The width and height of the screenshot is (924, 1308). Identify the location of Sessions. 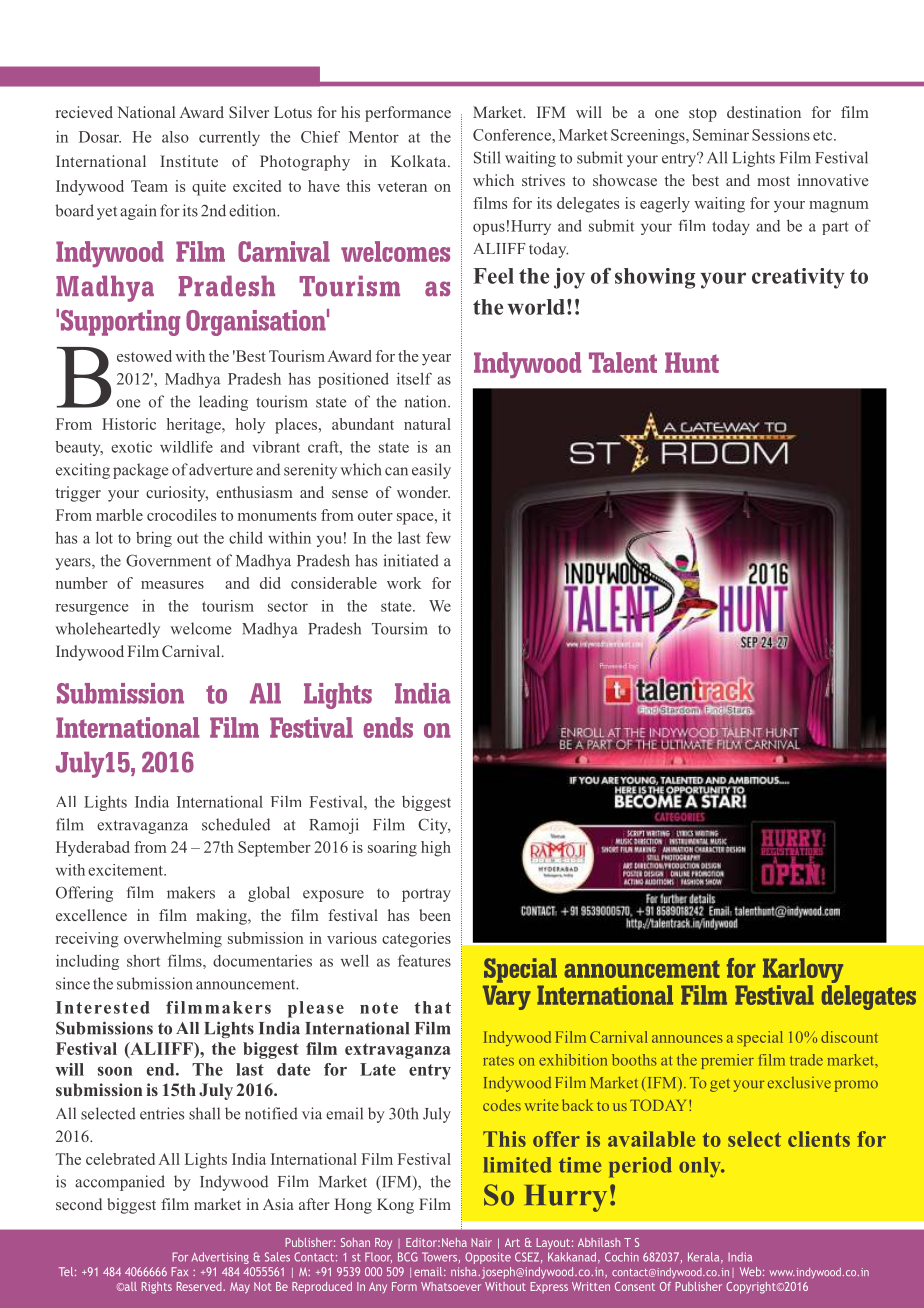
(781, 135).
